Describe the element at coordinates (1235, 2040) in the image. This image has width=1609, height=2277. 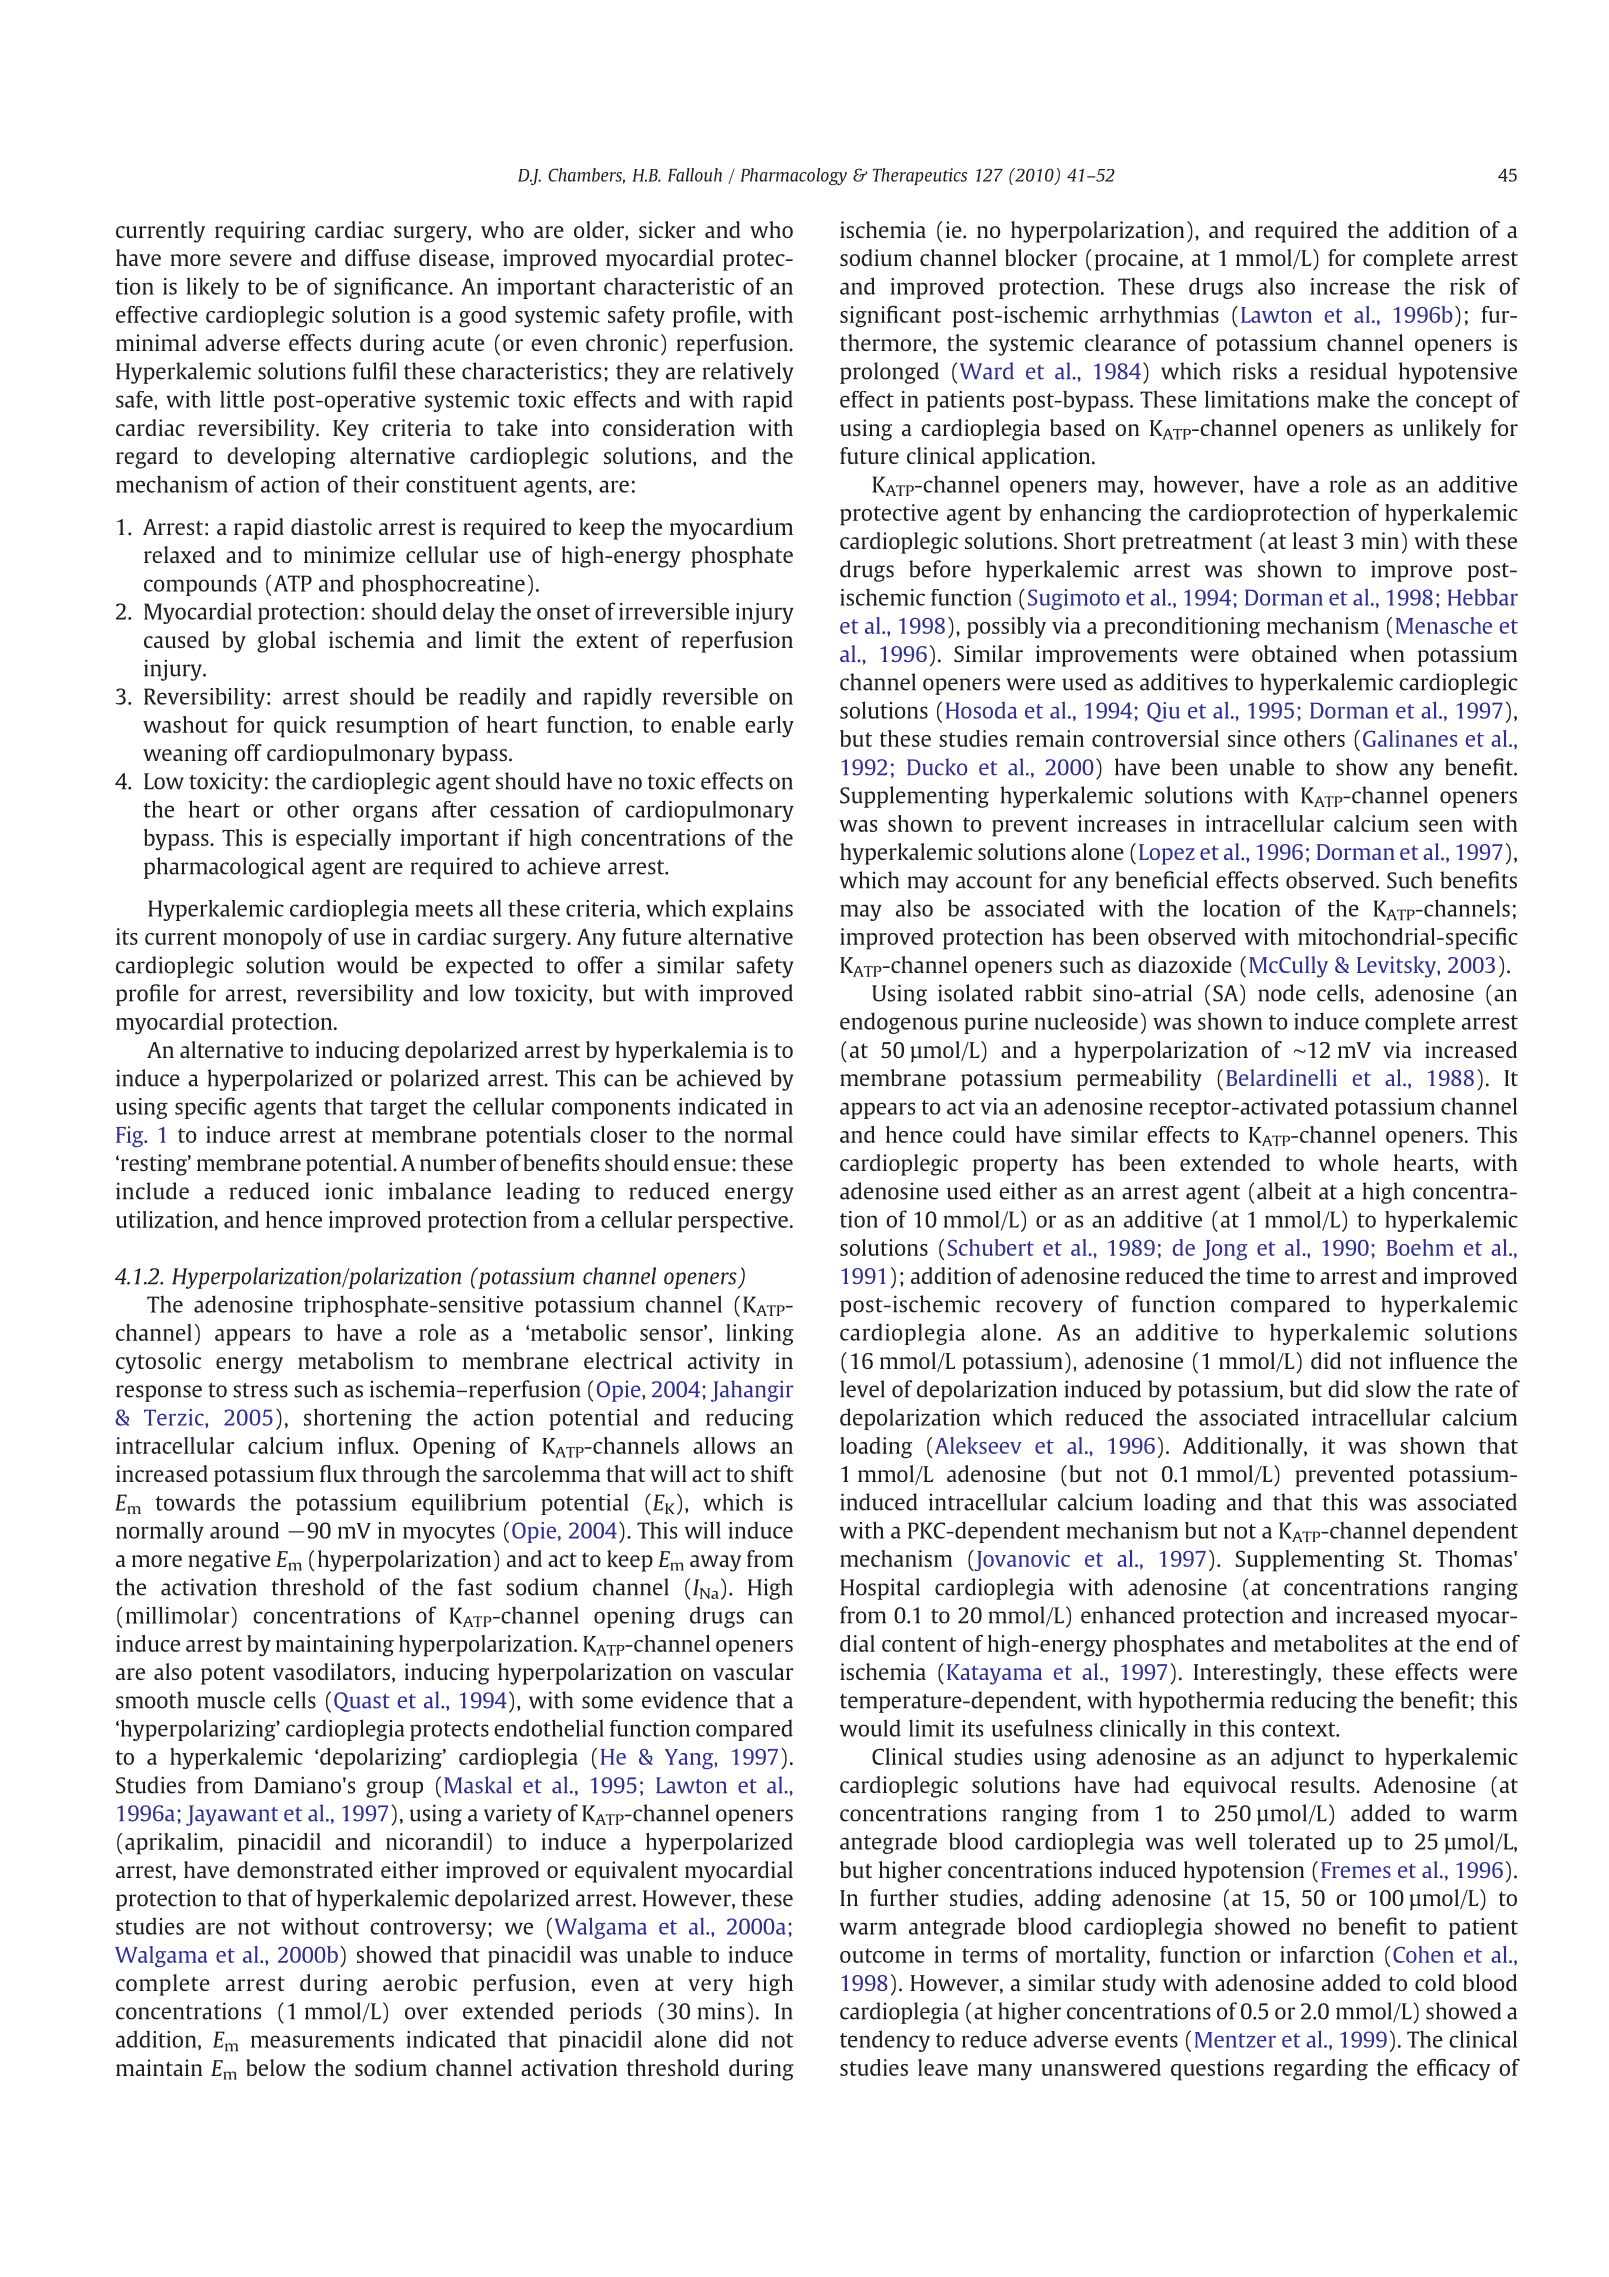
I see `Mentzer` at that location.
